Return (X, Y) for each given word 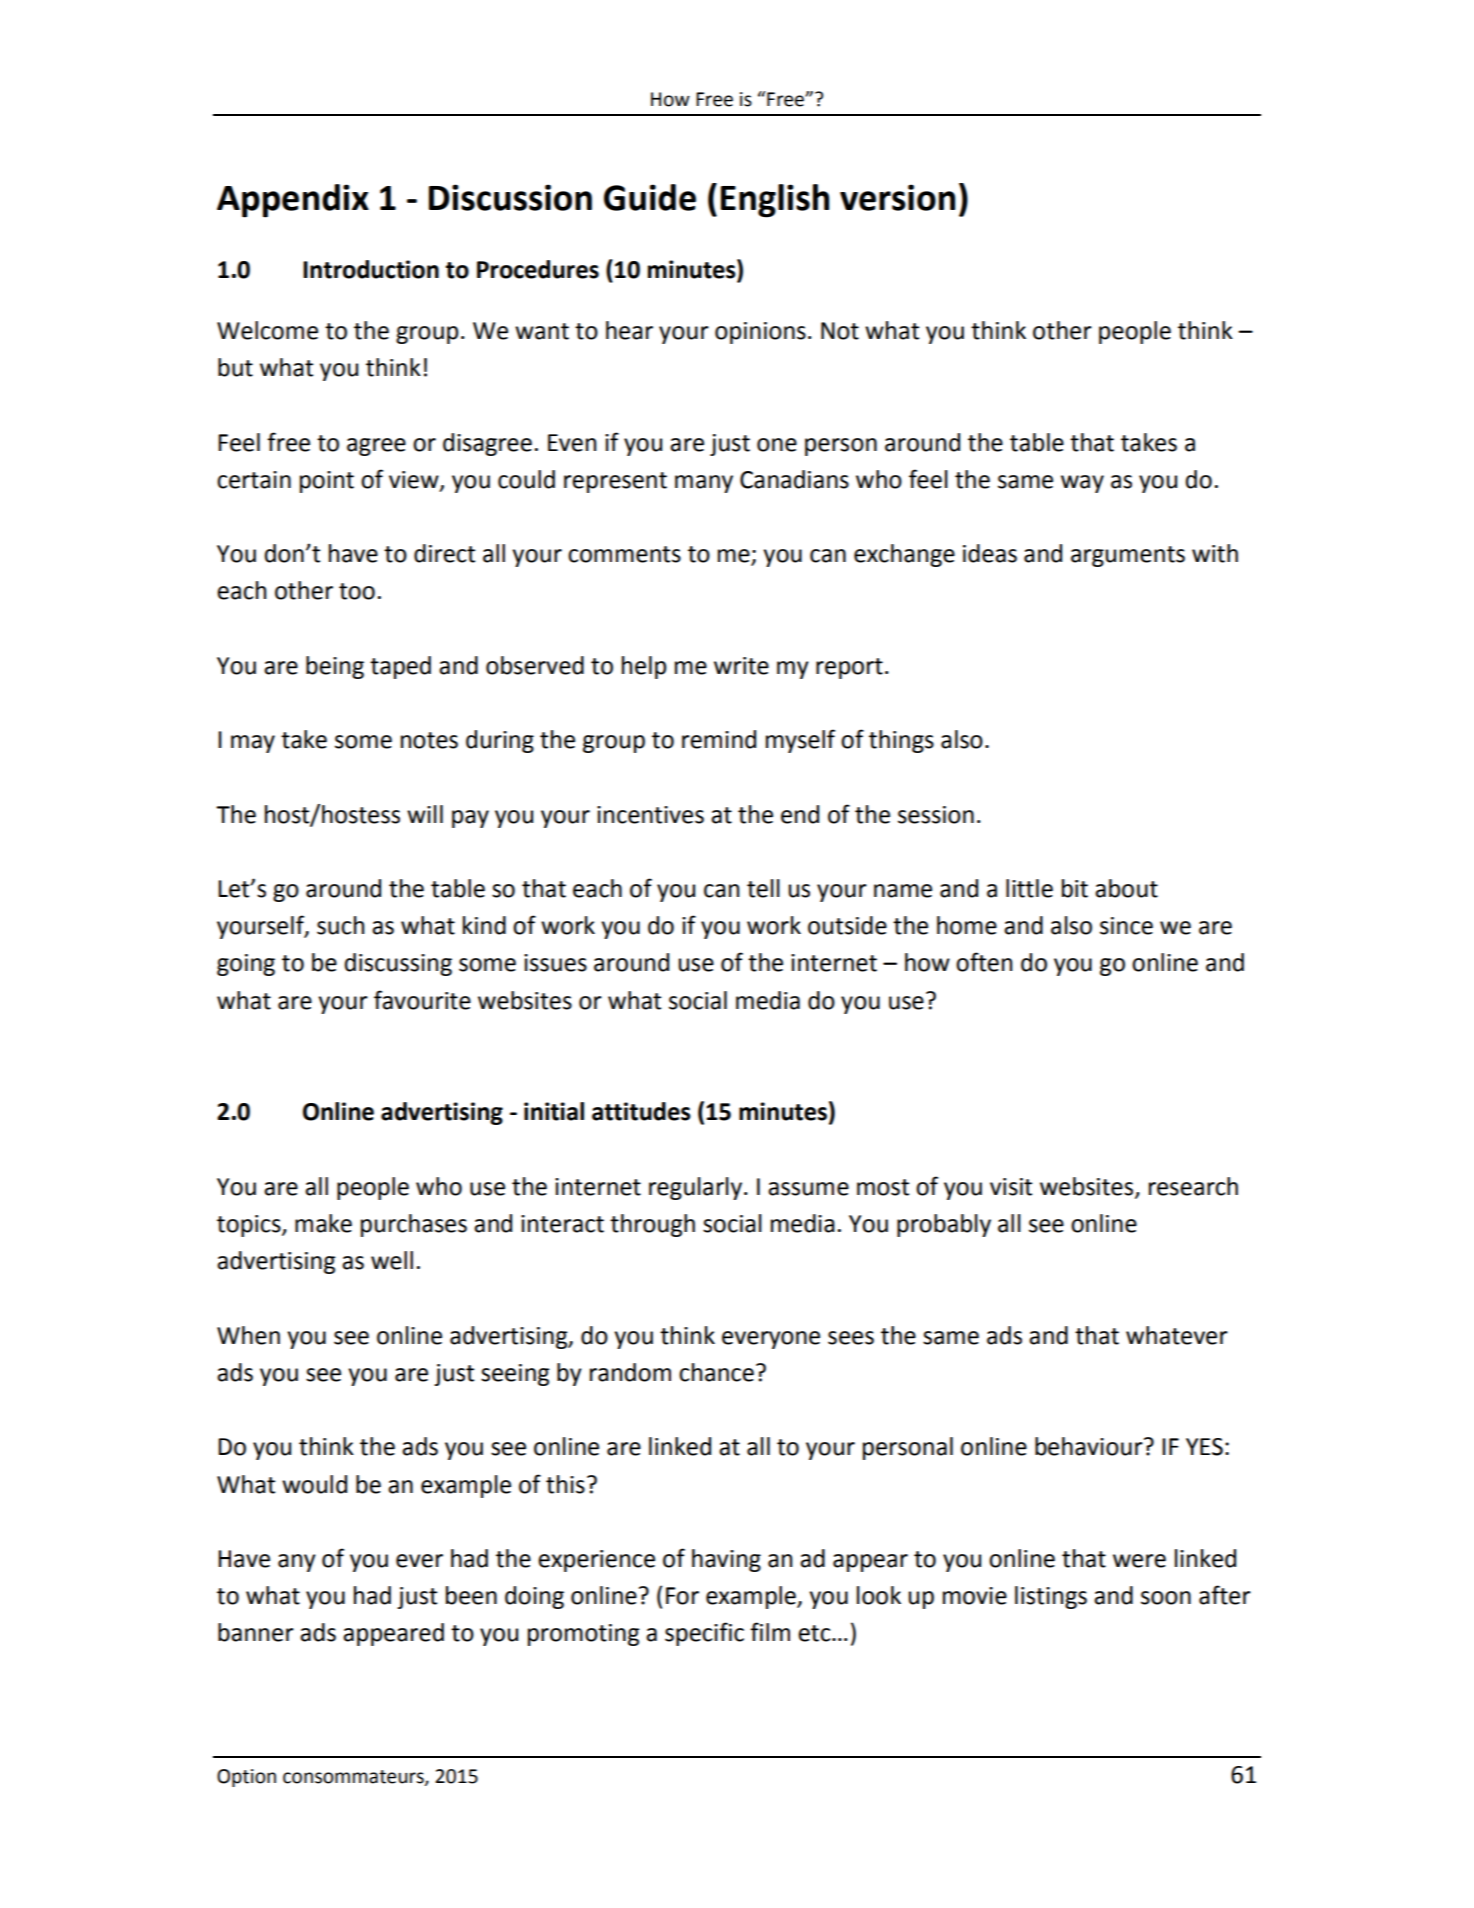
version (897, 197)
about (1126, 888)
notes (429, 740)
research (1193, 1186)
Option (246, 1778)
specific (704, 1634)
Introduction (371, 269)
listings (1051, 1597)
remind (719, 739)
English (775, 201)
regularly (695, 1188)
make (323, 1223)
